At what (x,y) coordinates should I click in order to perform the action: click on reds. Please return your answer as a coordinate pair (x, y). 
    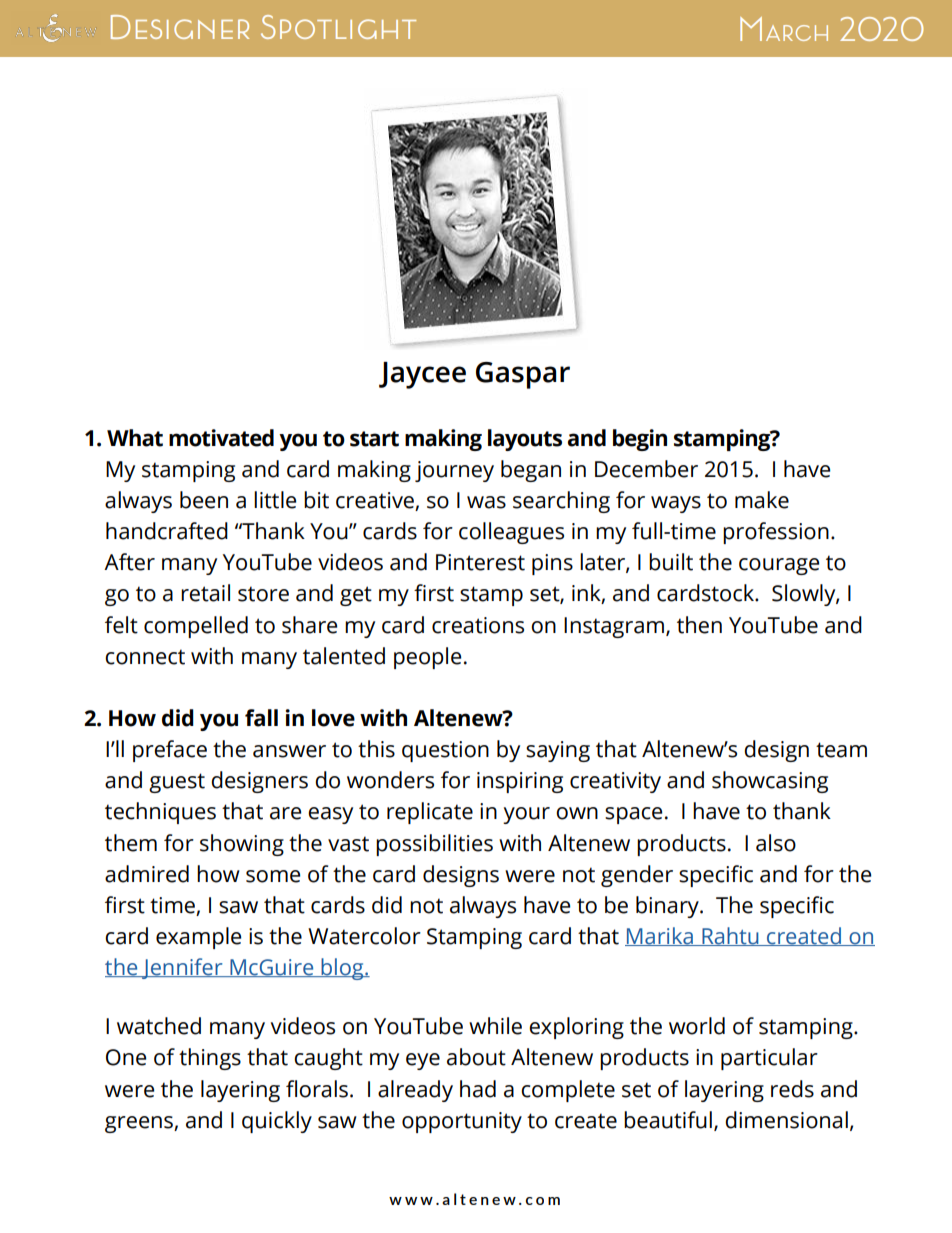
    Looking at the image, I should click on (792, 1089).
